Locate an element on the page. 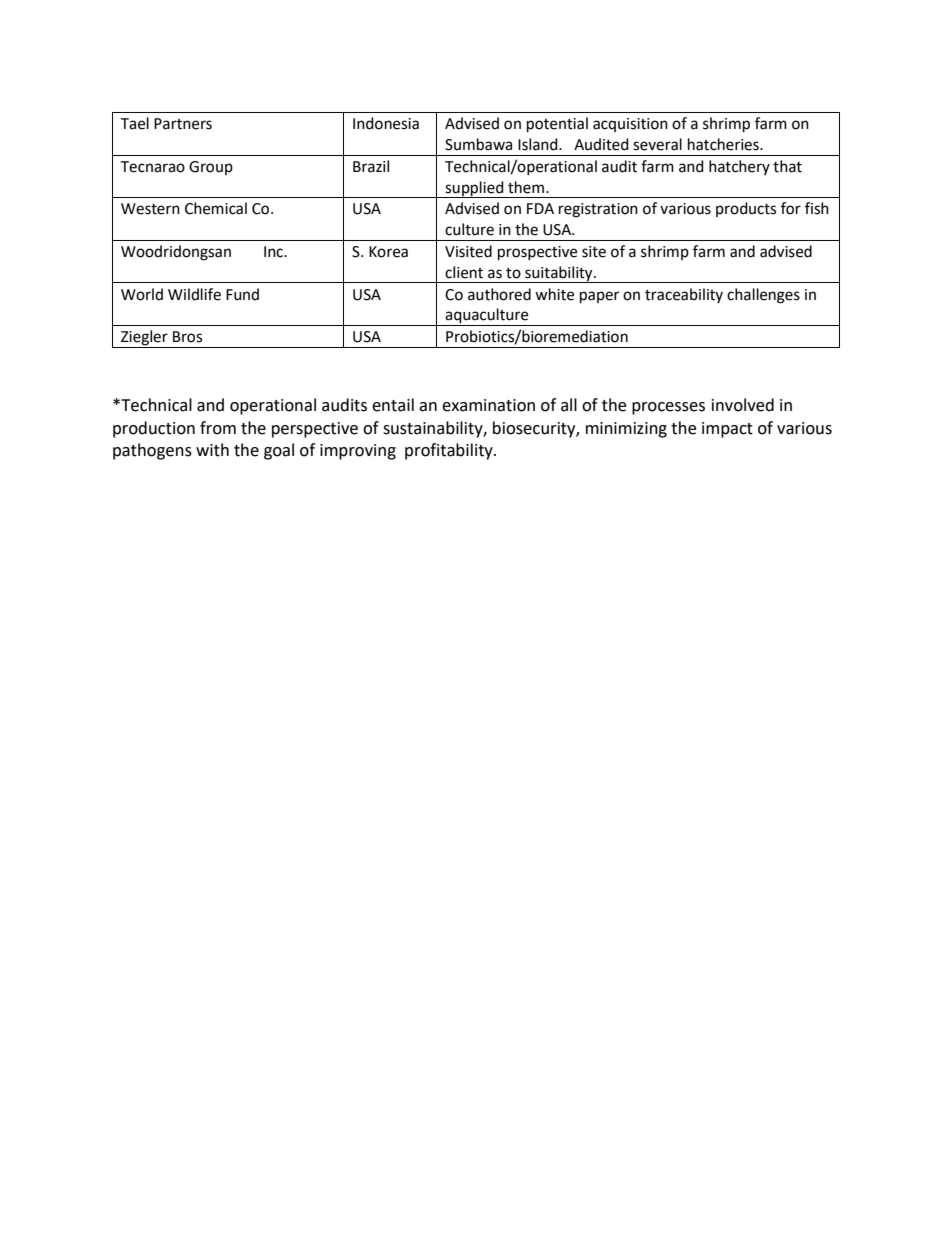 This page has width=952, height=1233. hatcheries is located at coordinates (724, 144).
